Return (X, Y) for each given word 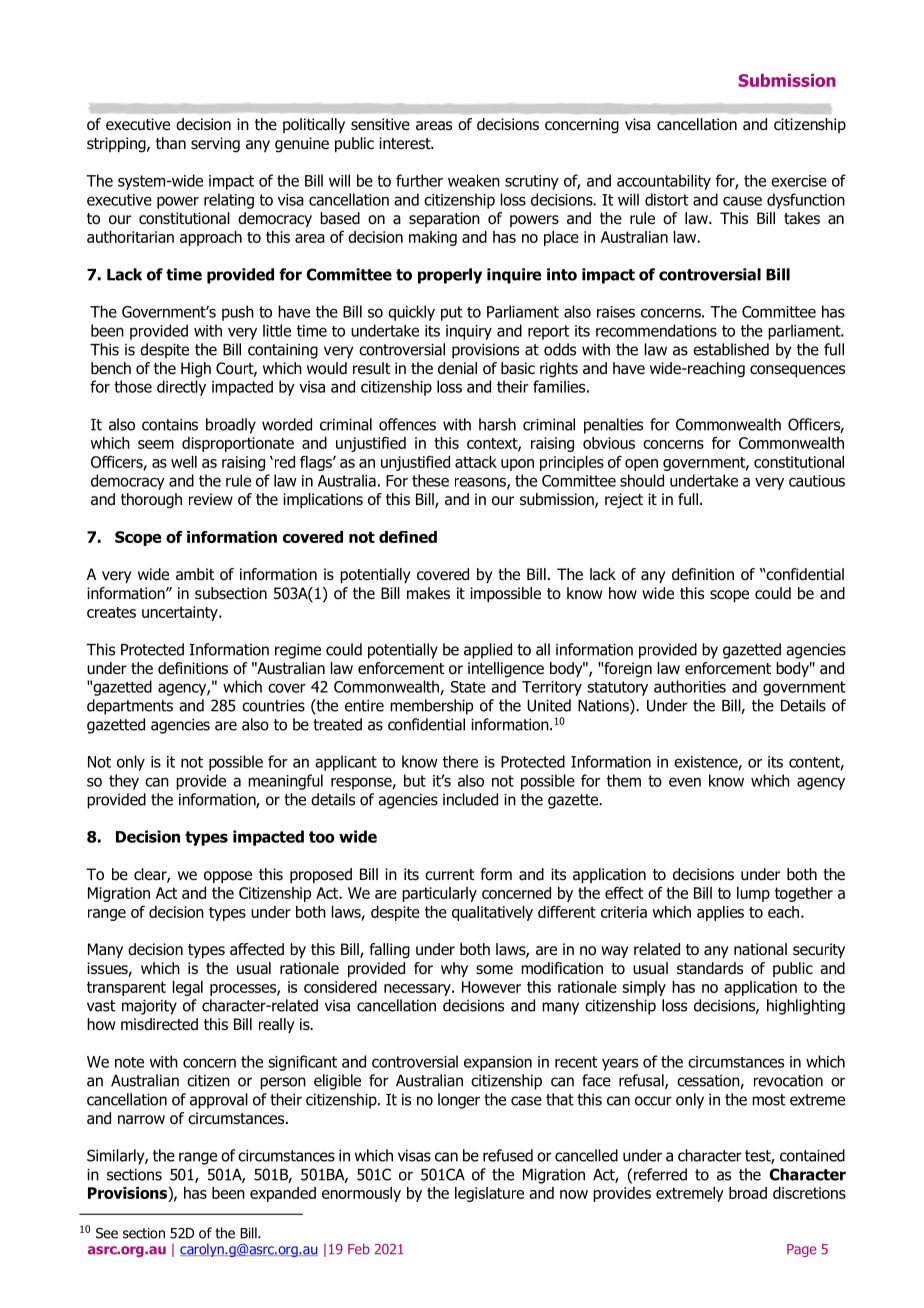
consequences (797, 371)
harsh (497, 424)
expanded (283, 1194)
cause (742, 201)
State (468, 687)
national (760, 949)
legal (188, 988)
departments (130, 707)
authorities (690, 686)
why (454, 969)
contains (170, 424)
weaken (474, 180)
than (171, 143)
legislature (489, 1194)
